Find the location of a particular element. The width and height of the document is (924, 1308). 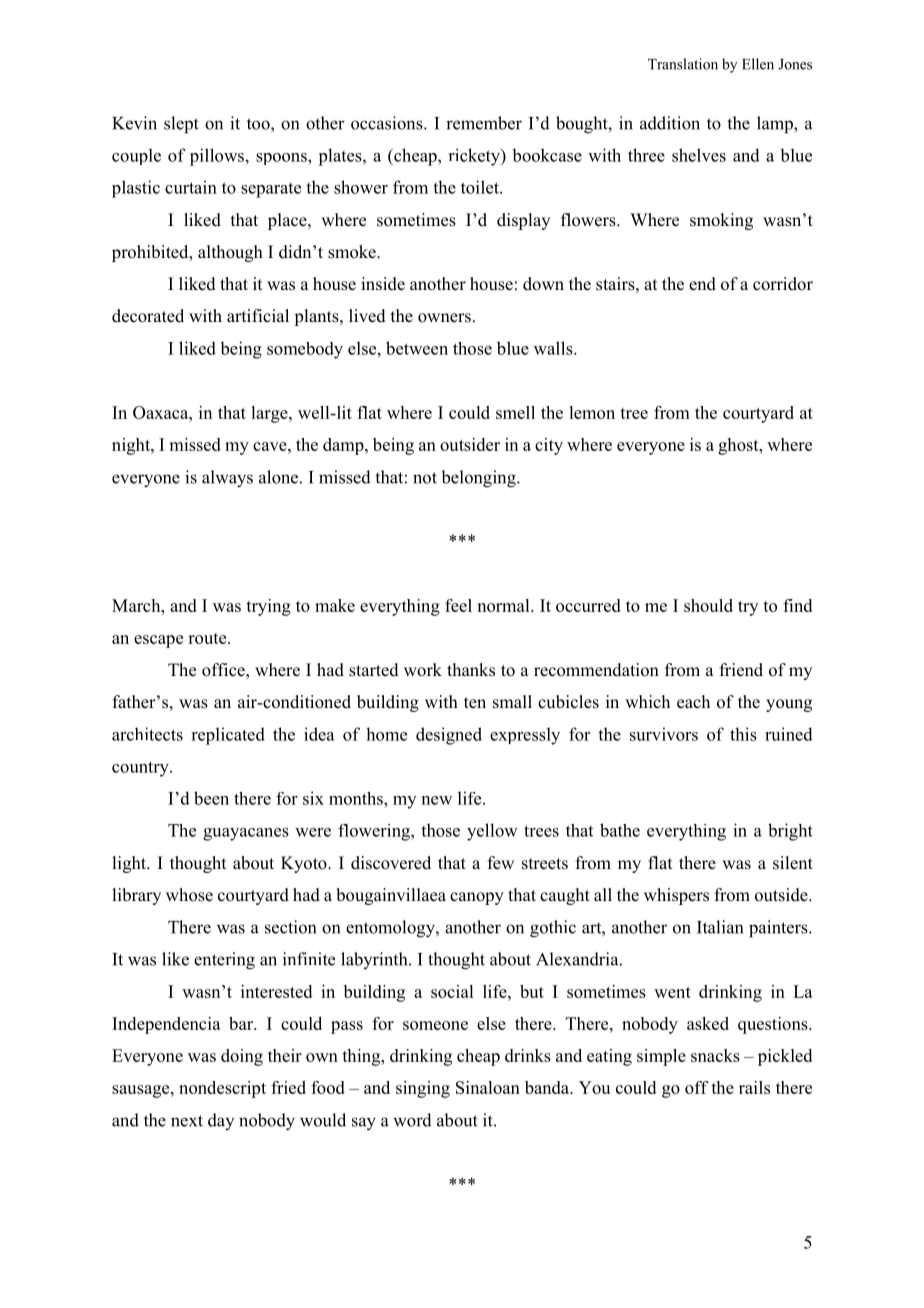

rails is located at coordinates (754, 1087).
